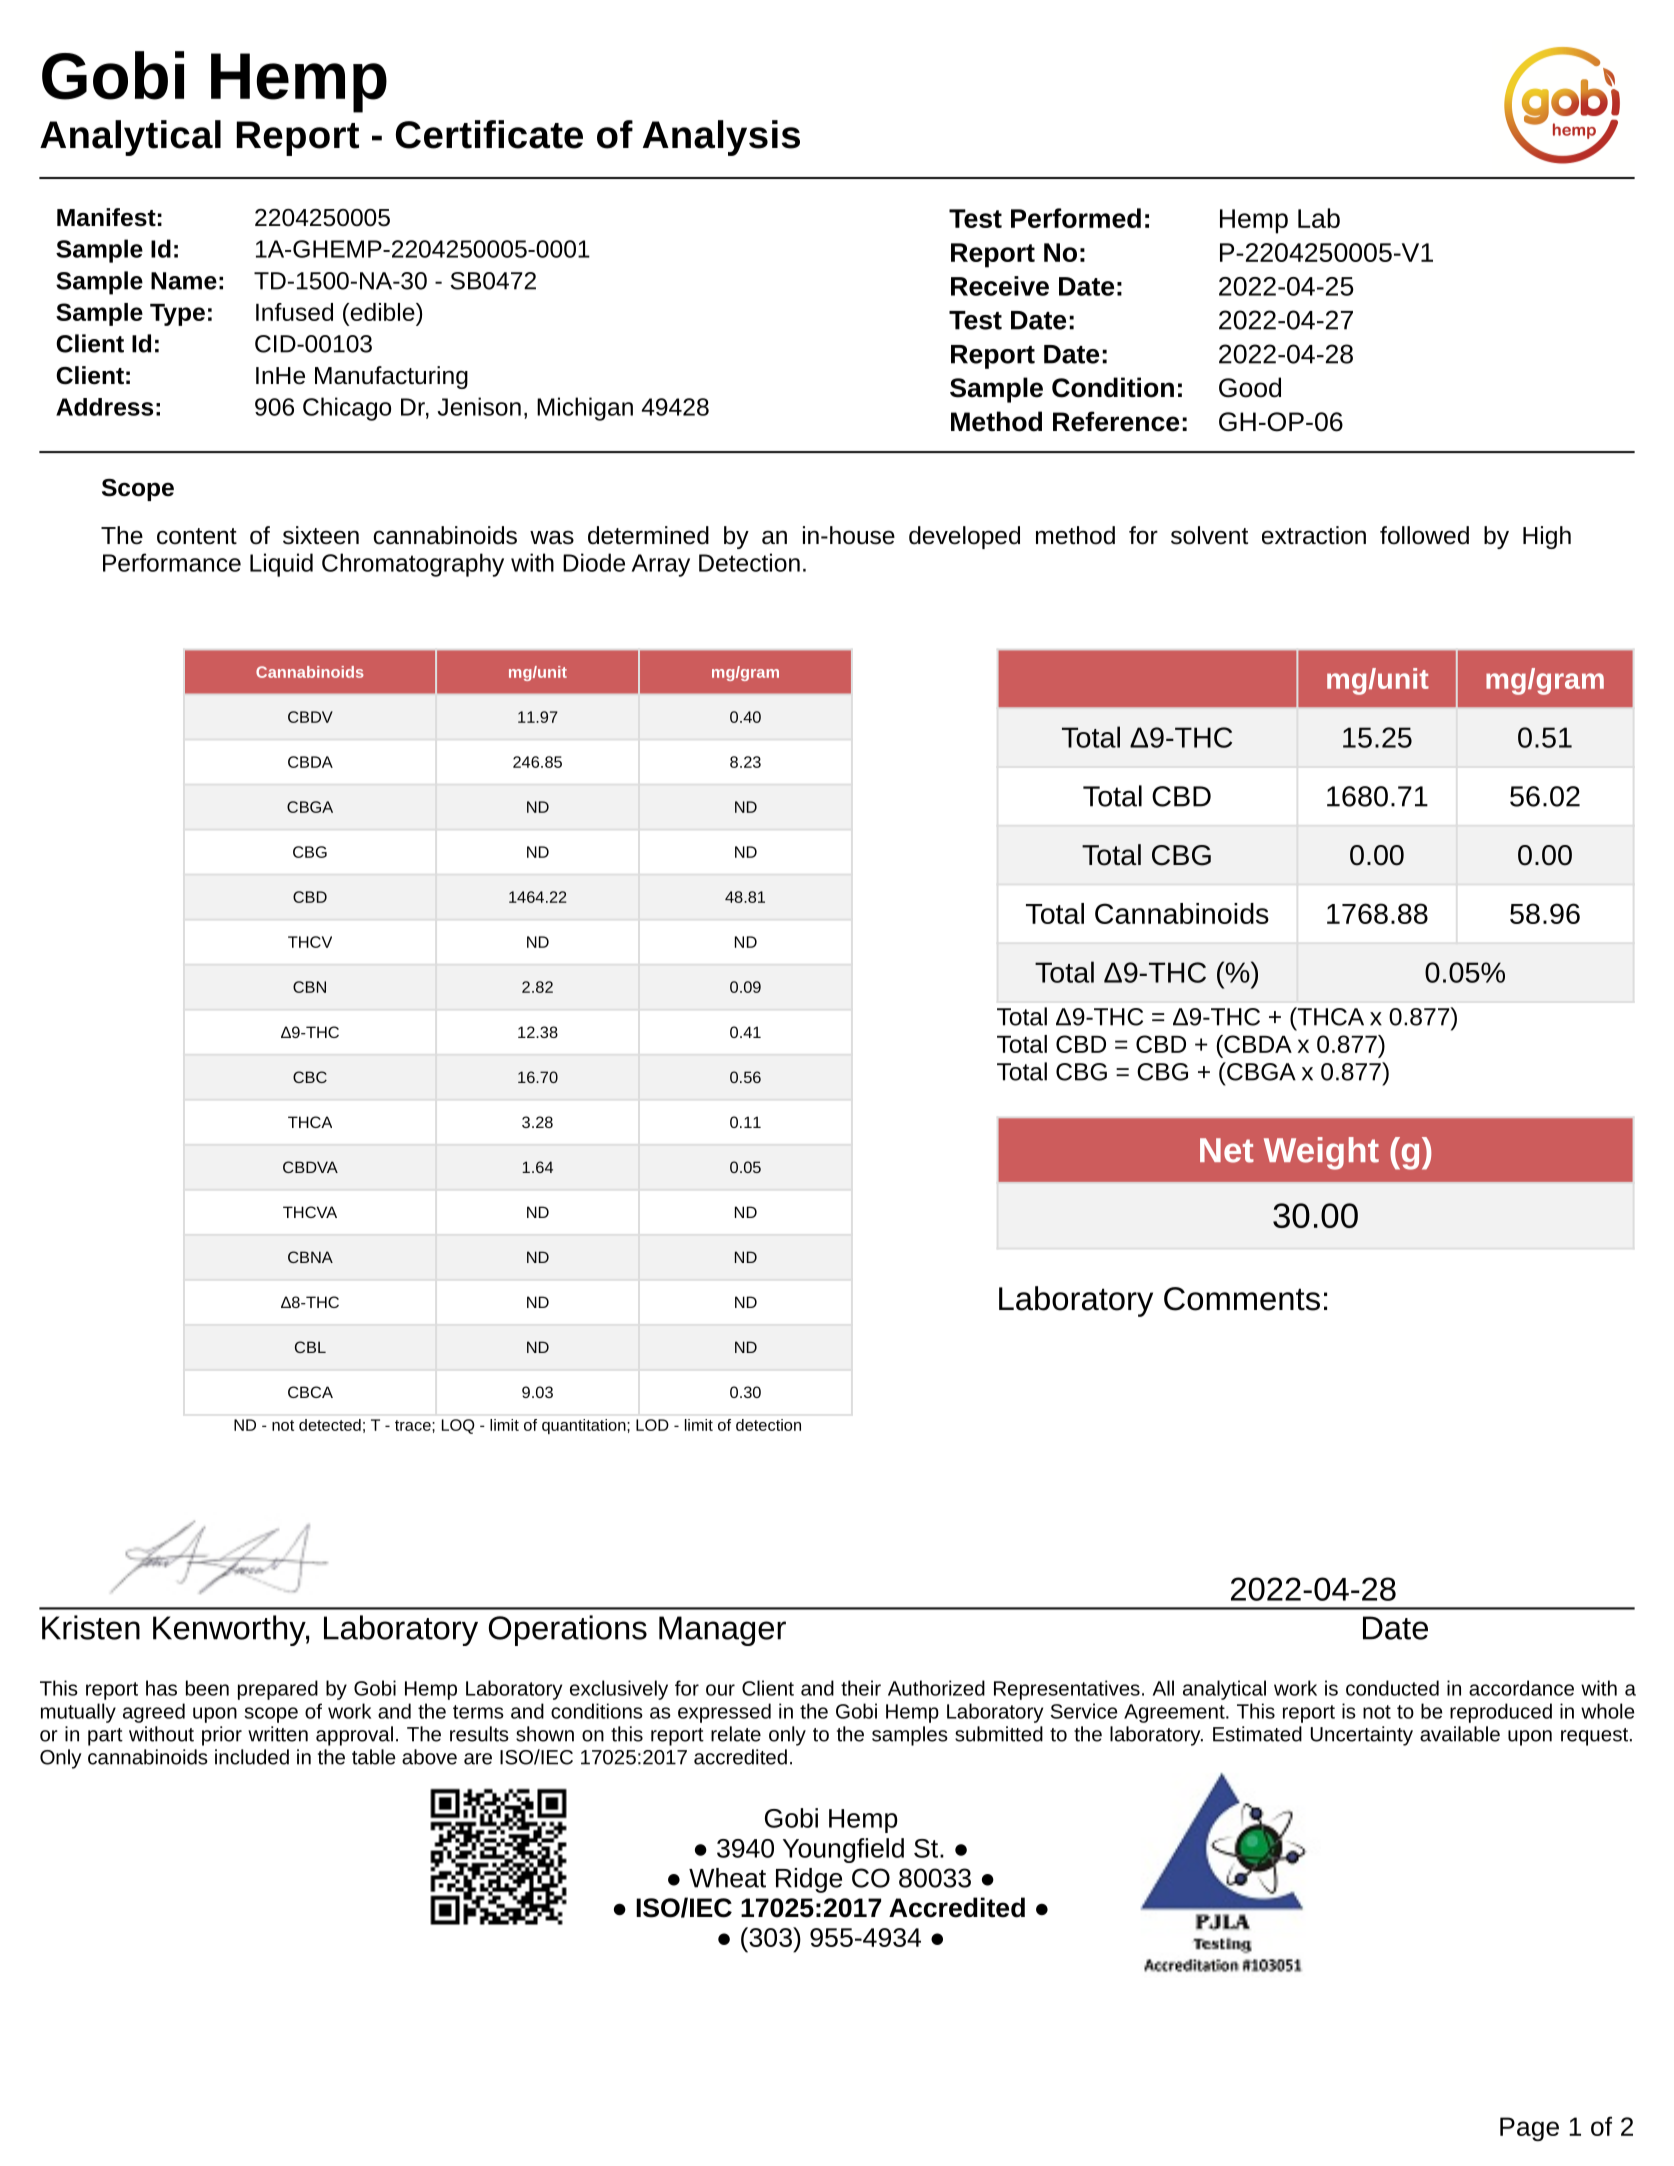  Describe the element at coordinates (1250, 387) in the screenshot. I see `Good` at that location.
